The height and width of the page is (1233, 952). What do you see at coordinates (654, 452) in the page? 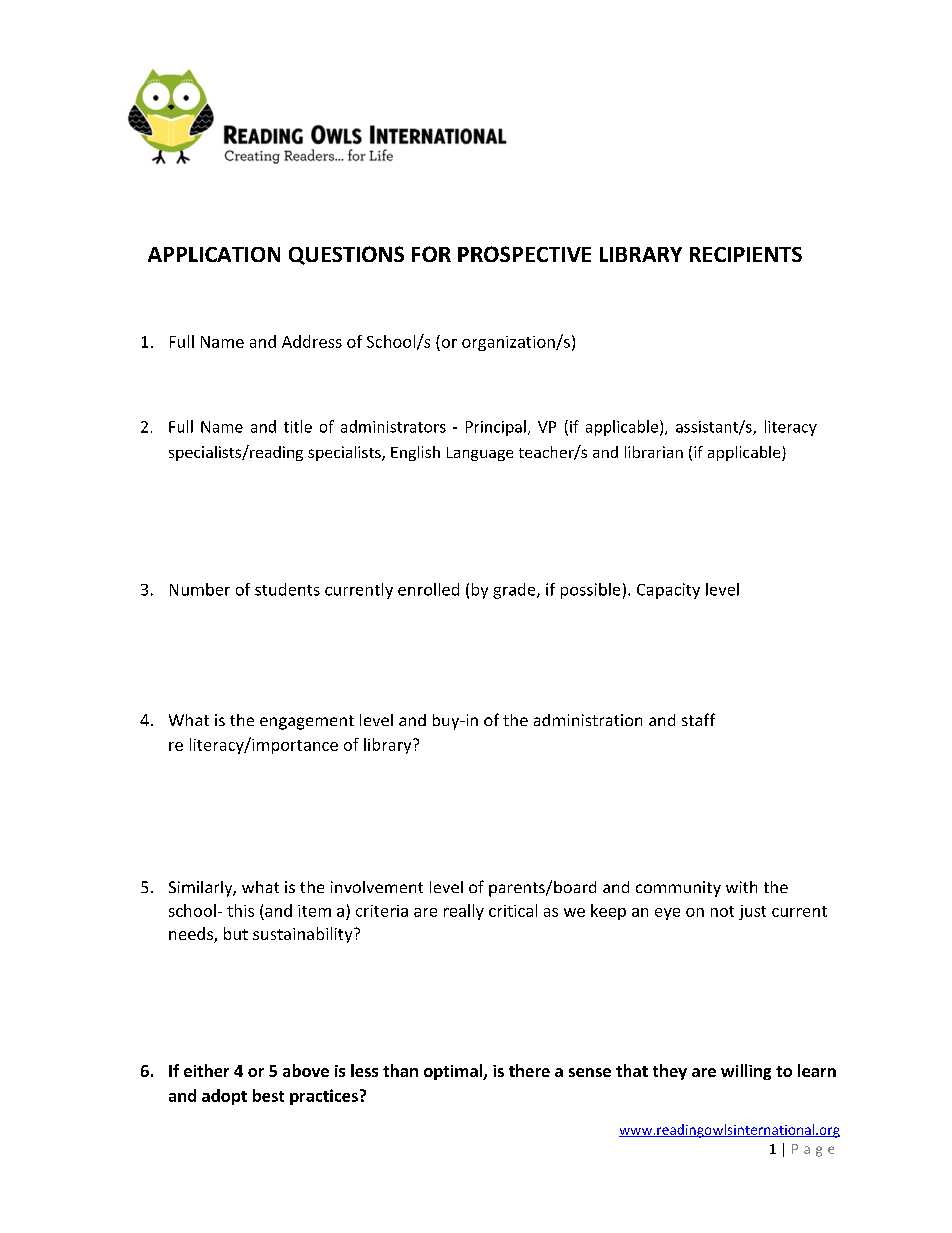
I see `librarian` at bounding box center [654, 452].
